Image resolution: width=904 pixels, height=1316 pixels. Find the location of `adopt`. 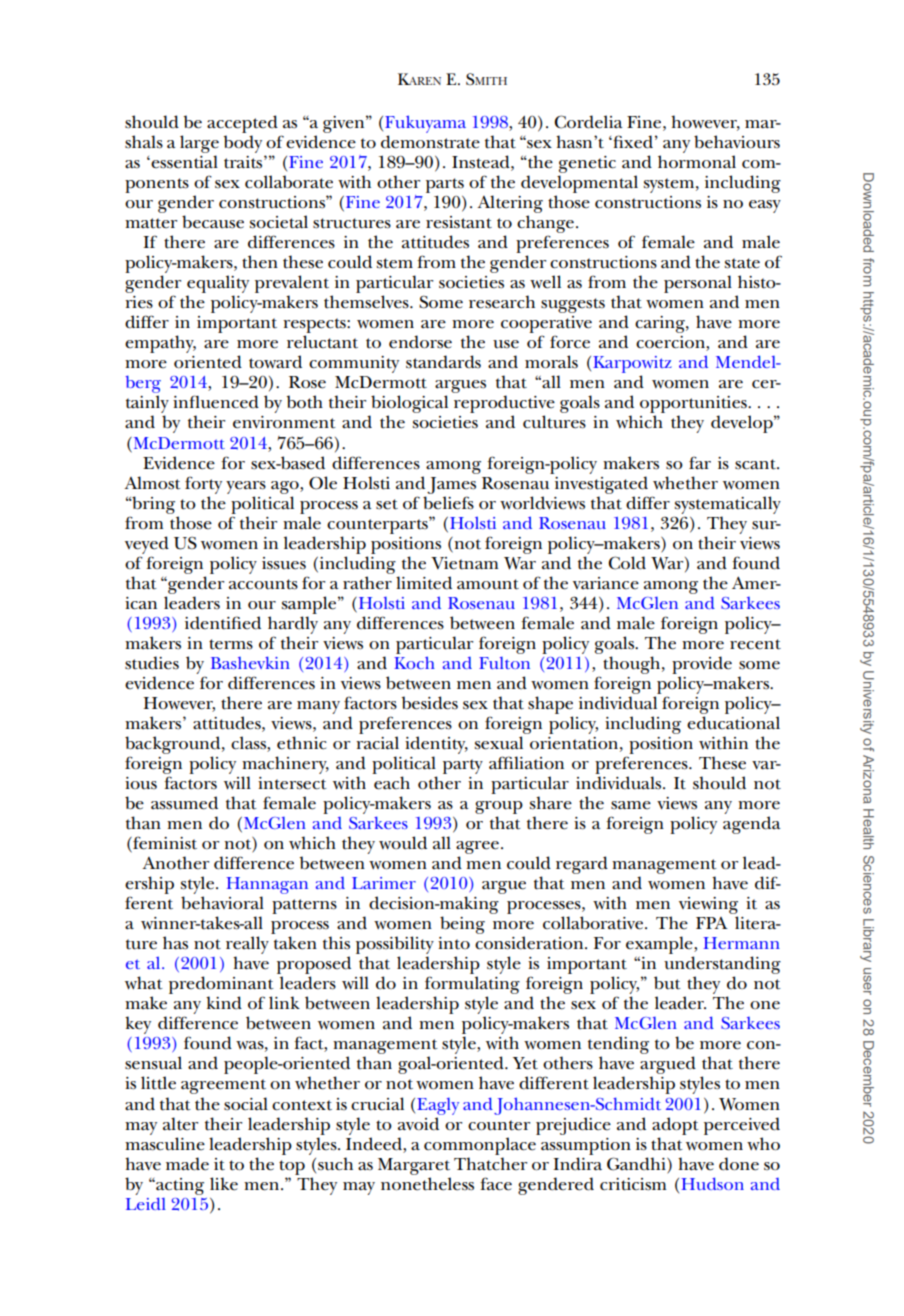

adopt is located at coordinates (675, 1126).
